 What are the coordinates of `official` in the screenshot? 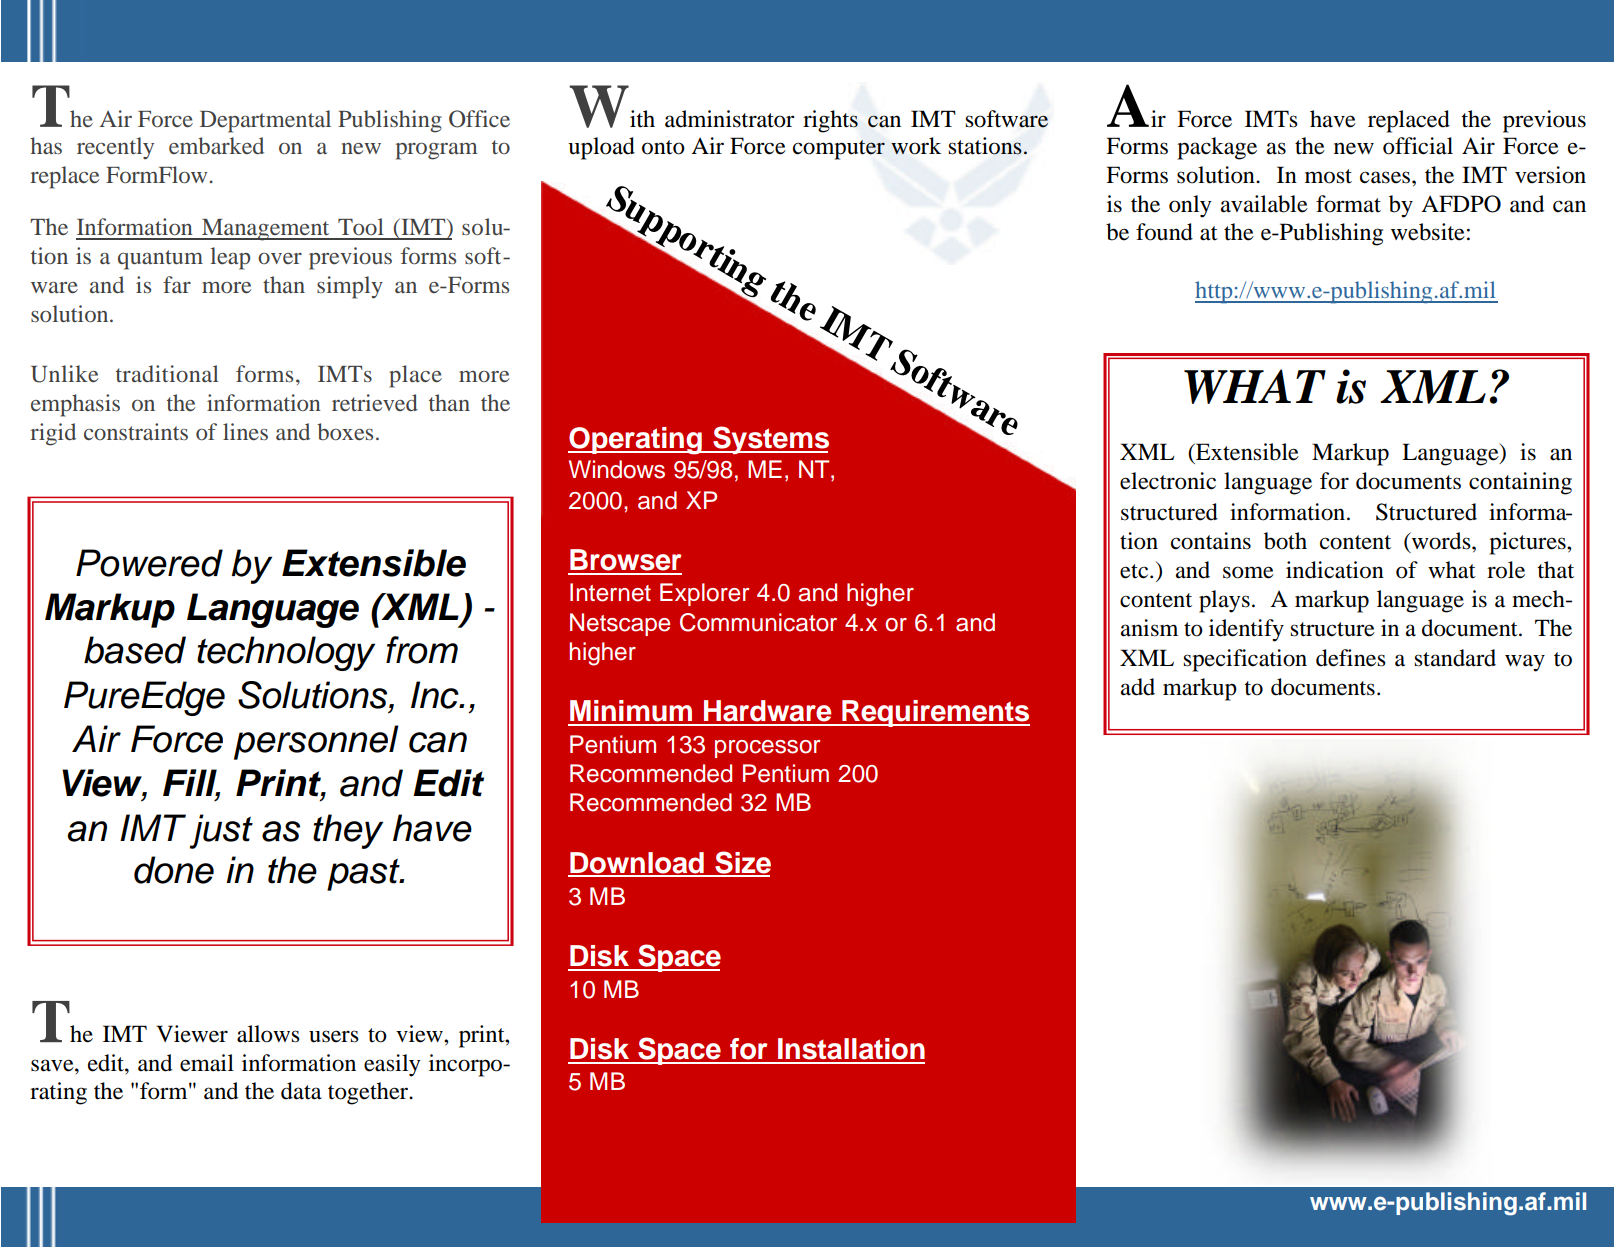 It's located at (1418, 146).
